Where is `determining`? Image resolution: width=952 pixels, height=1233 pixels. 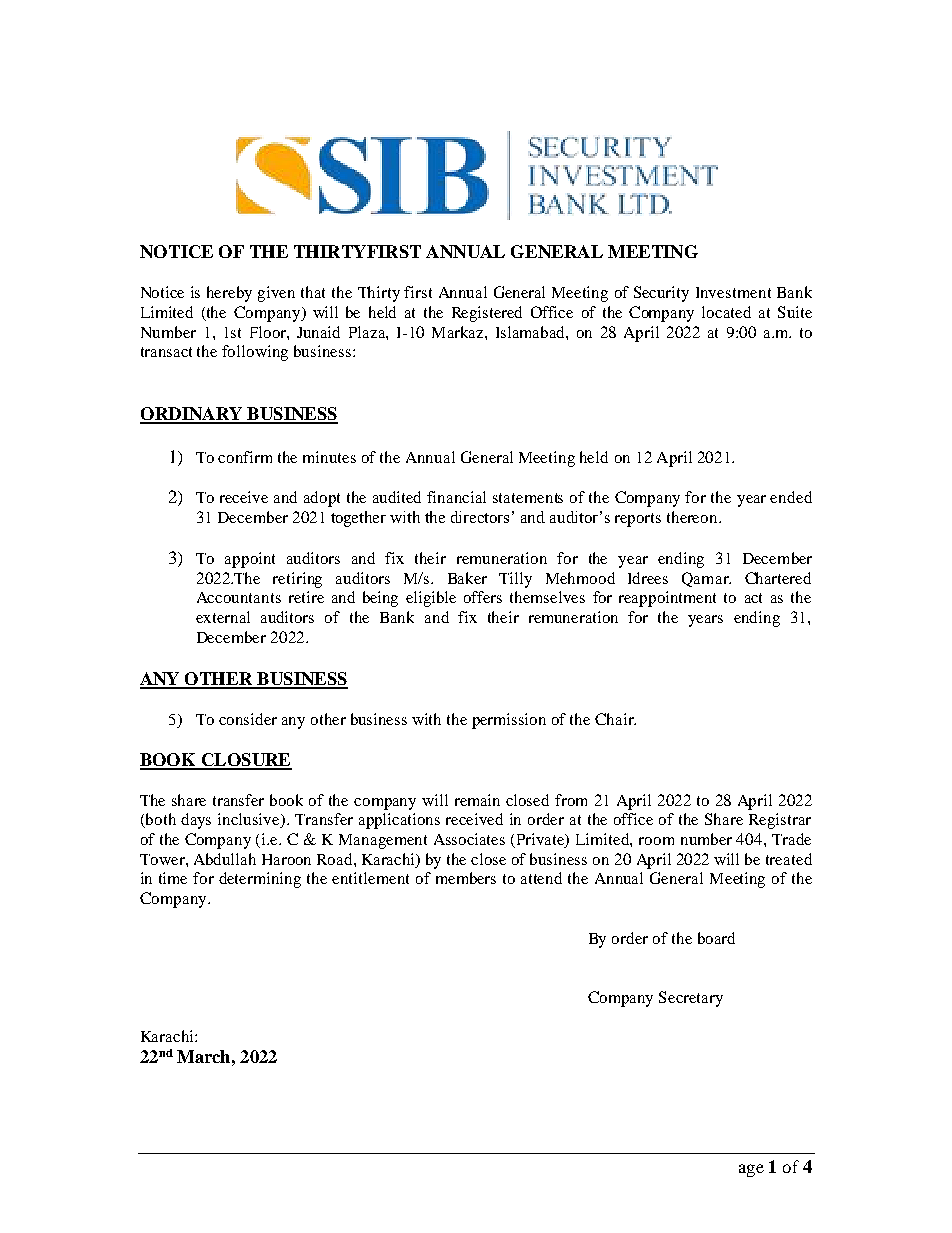 determining is located at coordinates (260, 880).
